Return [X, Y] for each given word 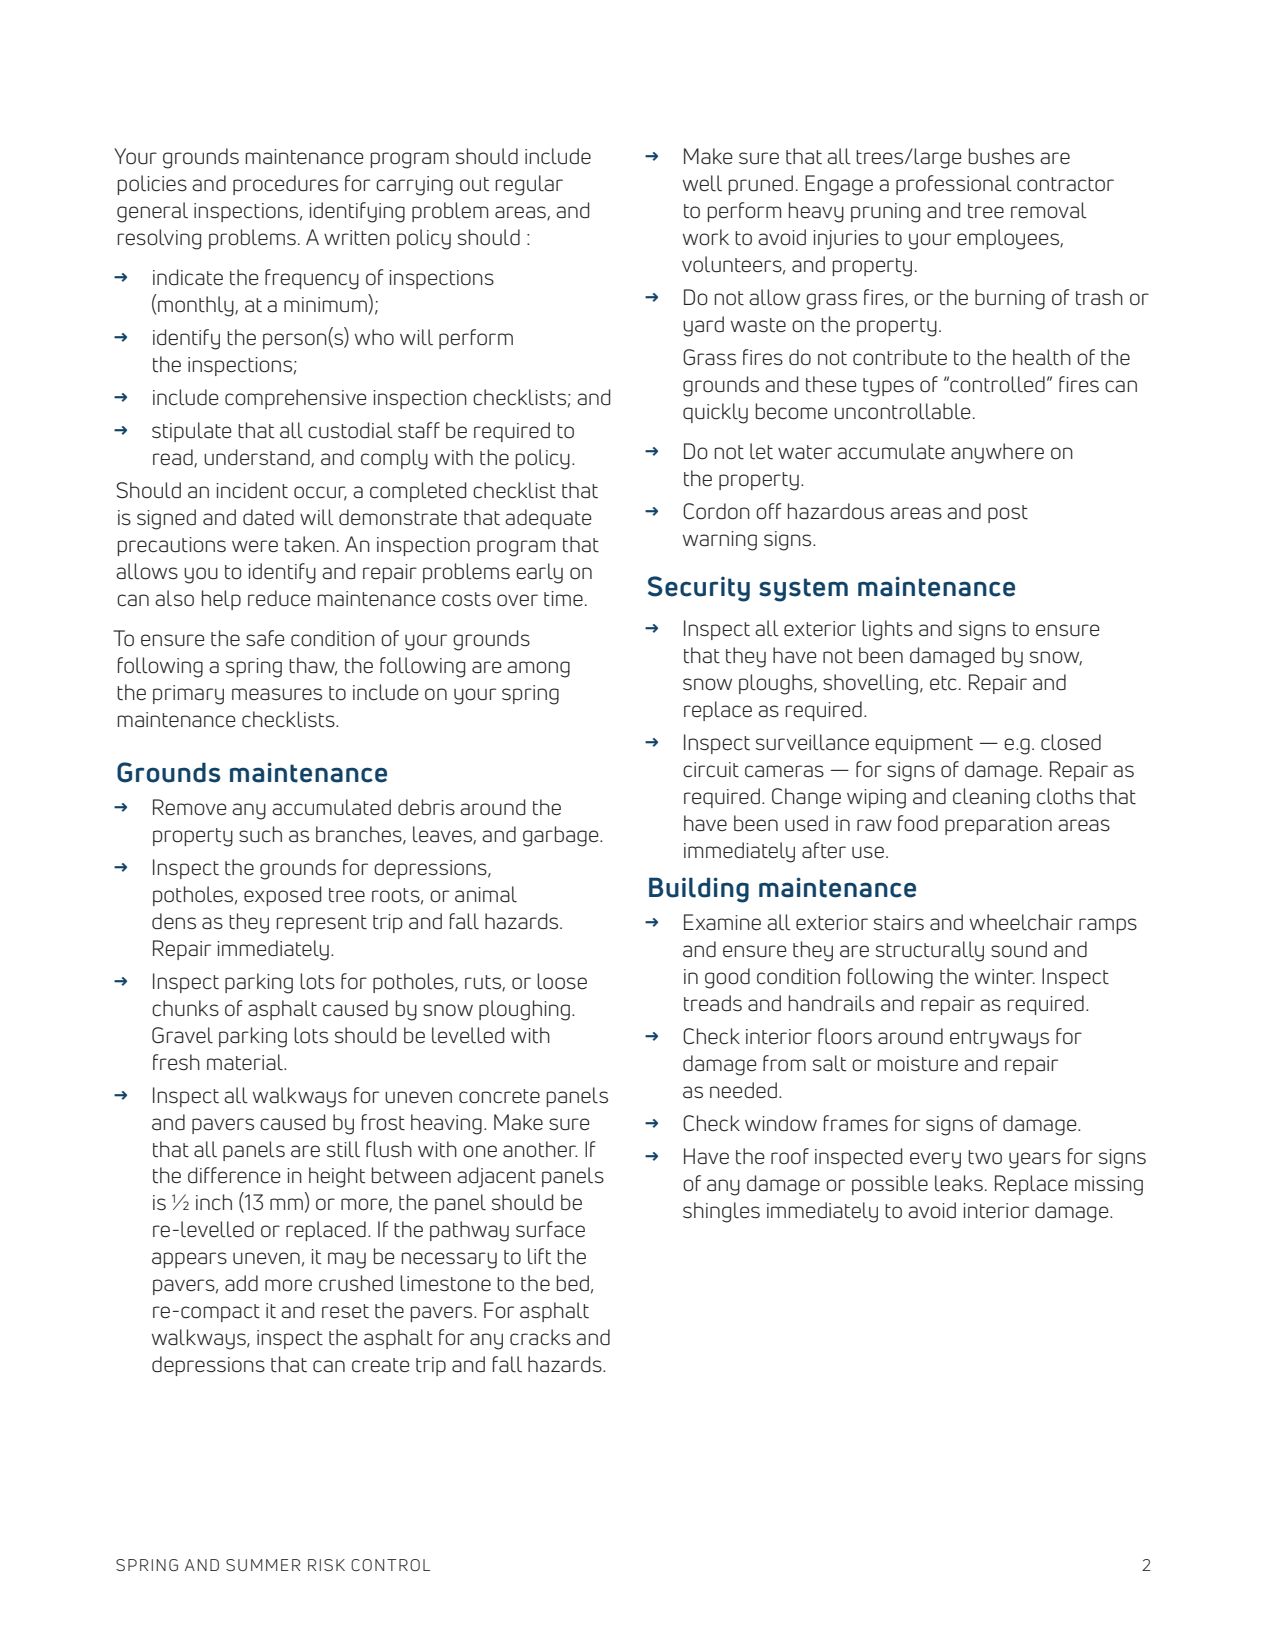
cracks [540, 1337]
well [702, 183]
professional [954, 185]
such [260, 834]
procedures [285, 185]
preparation [998, 825]
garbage [562, 836]
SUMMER [263, 1565]
